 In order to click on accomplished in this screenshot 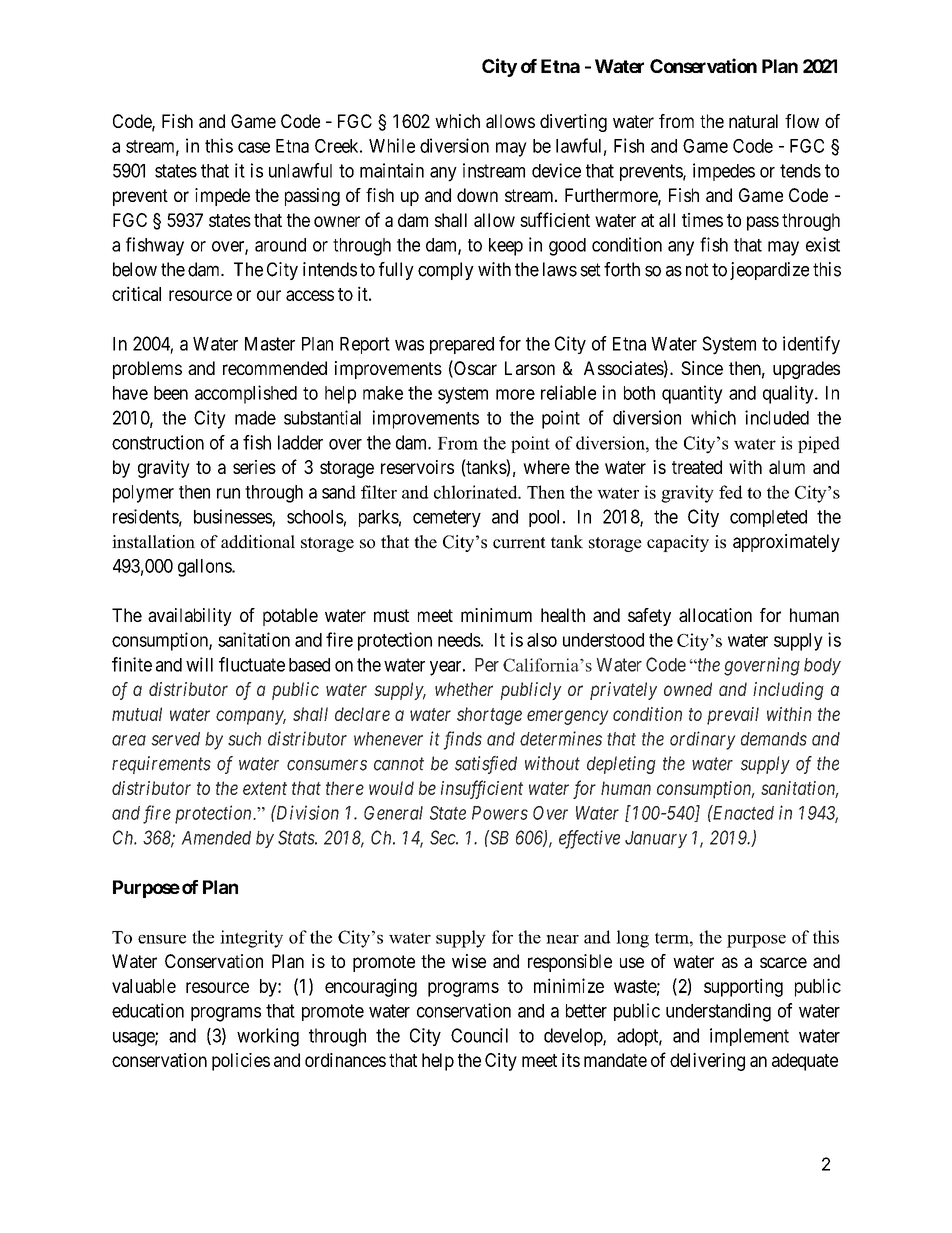, I will do `click(246, 394)`.
